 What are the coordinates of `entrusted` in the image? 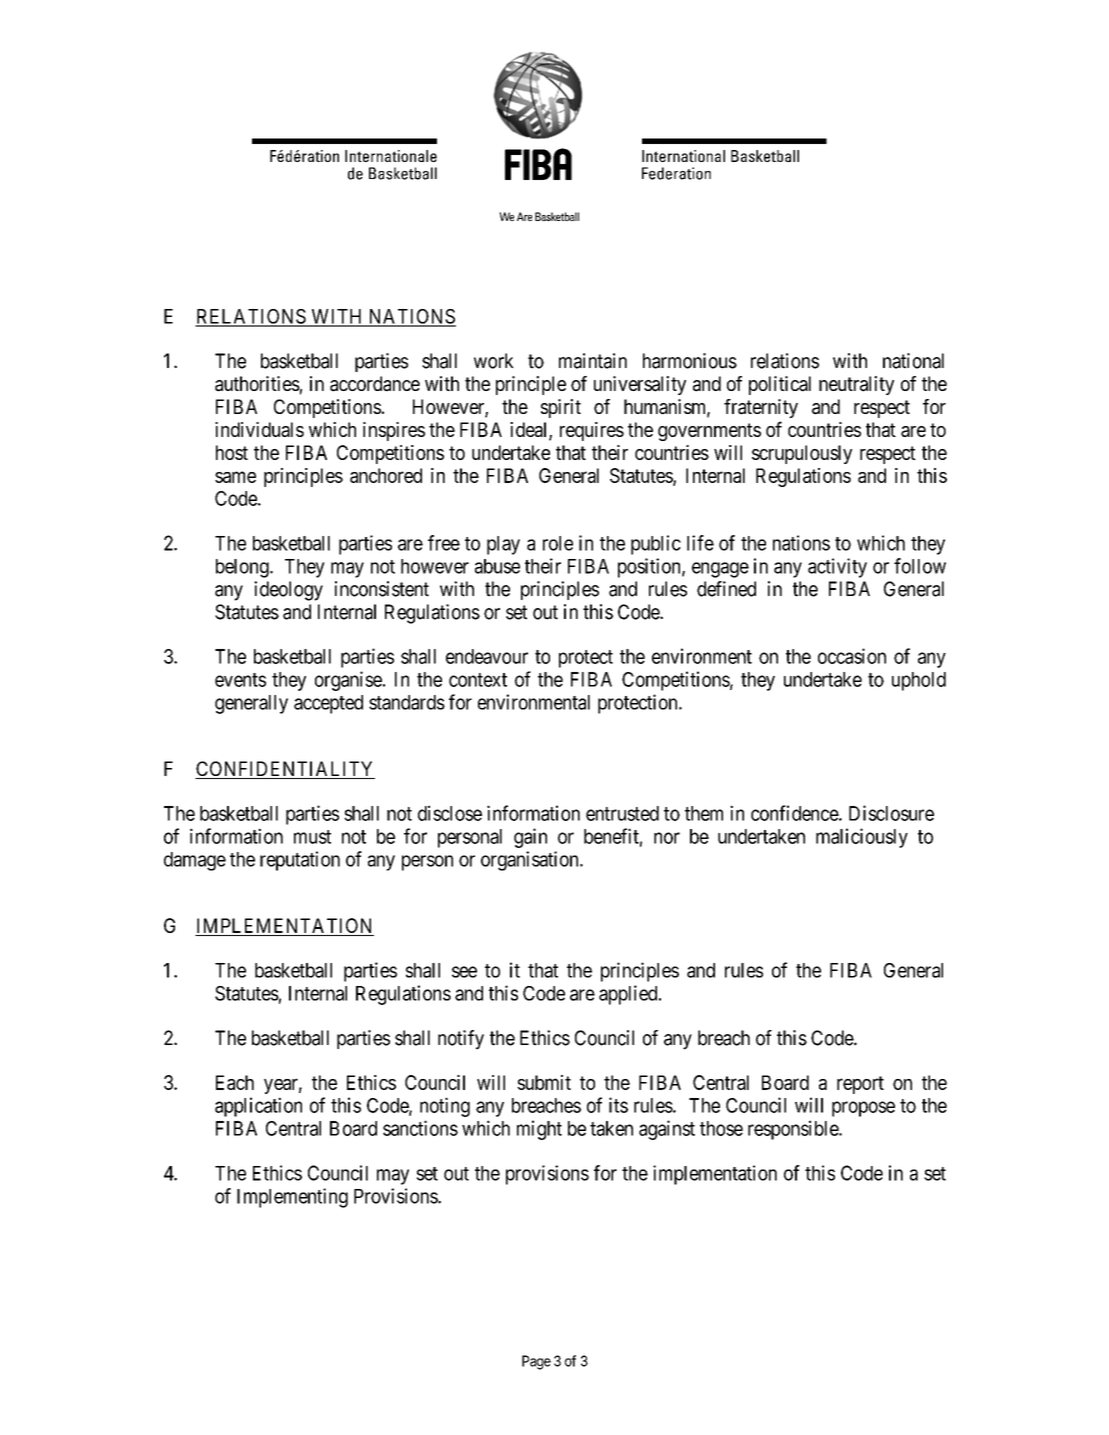 It's located at (622, 813).
